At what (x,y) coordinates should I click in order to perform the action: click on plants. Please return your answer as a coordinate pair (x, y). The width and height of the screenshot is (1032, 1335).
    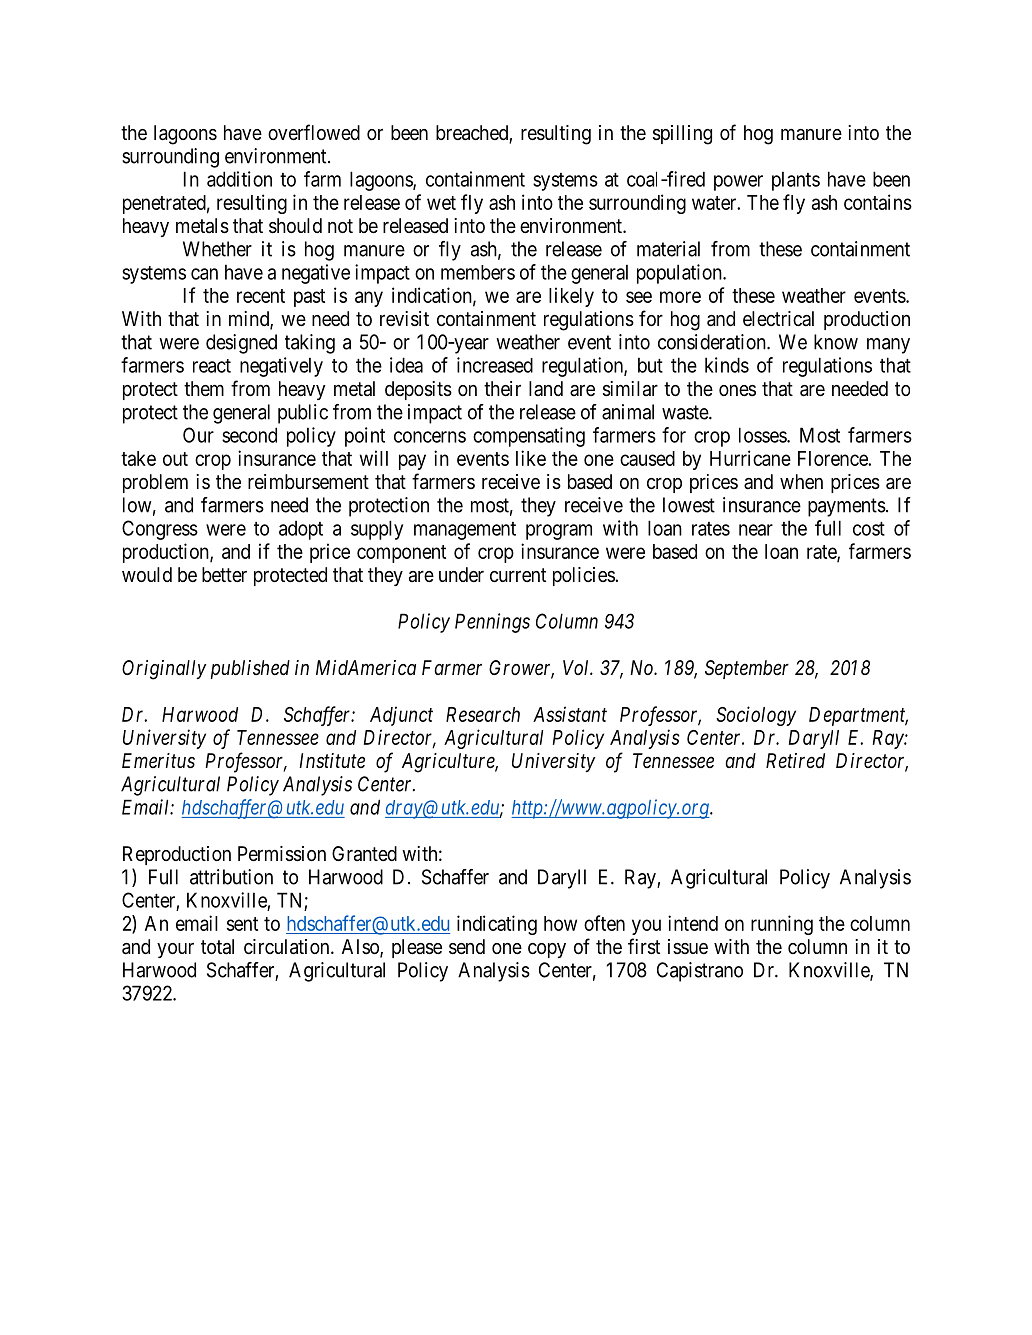
    Looking at the image, I should click on (796, 181).
